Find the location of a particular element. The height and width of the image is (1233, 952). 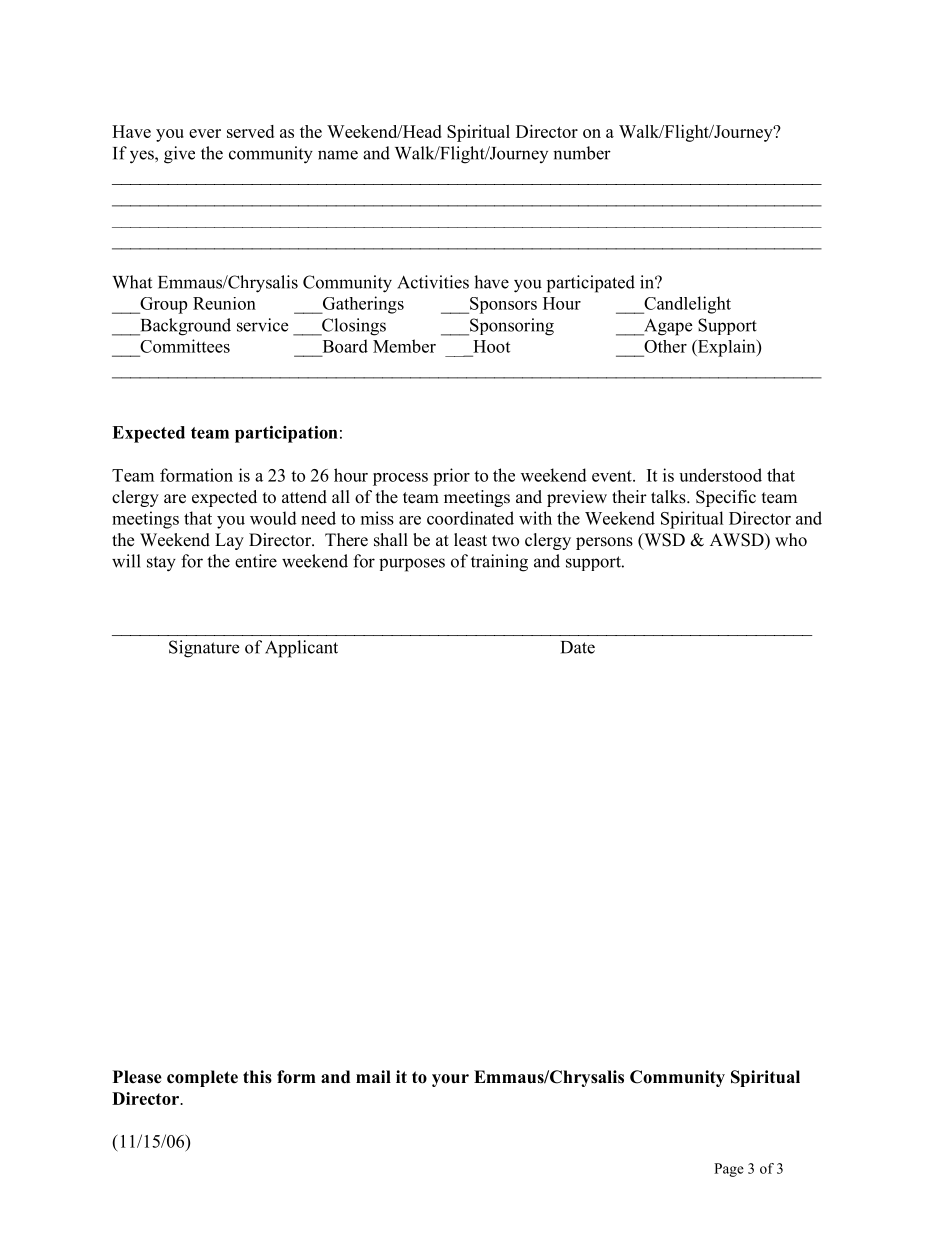

Date is located at coordinates (578, 647).
